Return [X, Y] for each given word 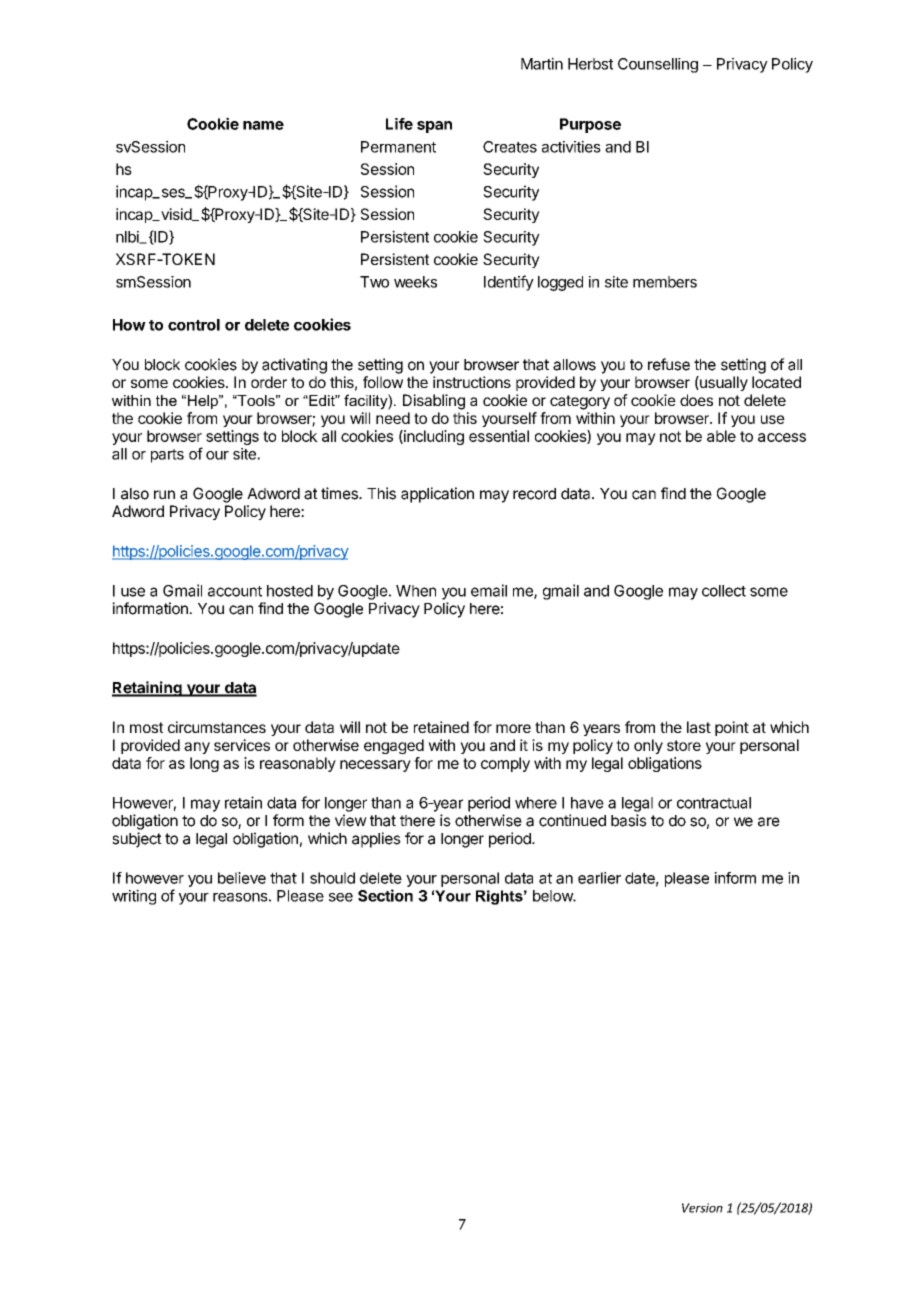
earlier [599, 878]
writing [134, 897]
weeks [415, 282]
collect [724, 591]
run [164, 494]
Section [385, 895]
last [699, 727]
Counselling [658, 65]
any [197, 748]
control [194, 325]
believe [242, 878]
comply [505, 764]
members [665, 282]
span [434, 127]
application [437, 495]
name [263, 125]
